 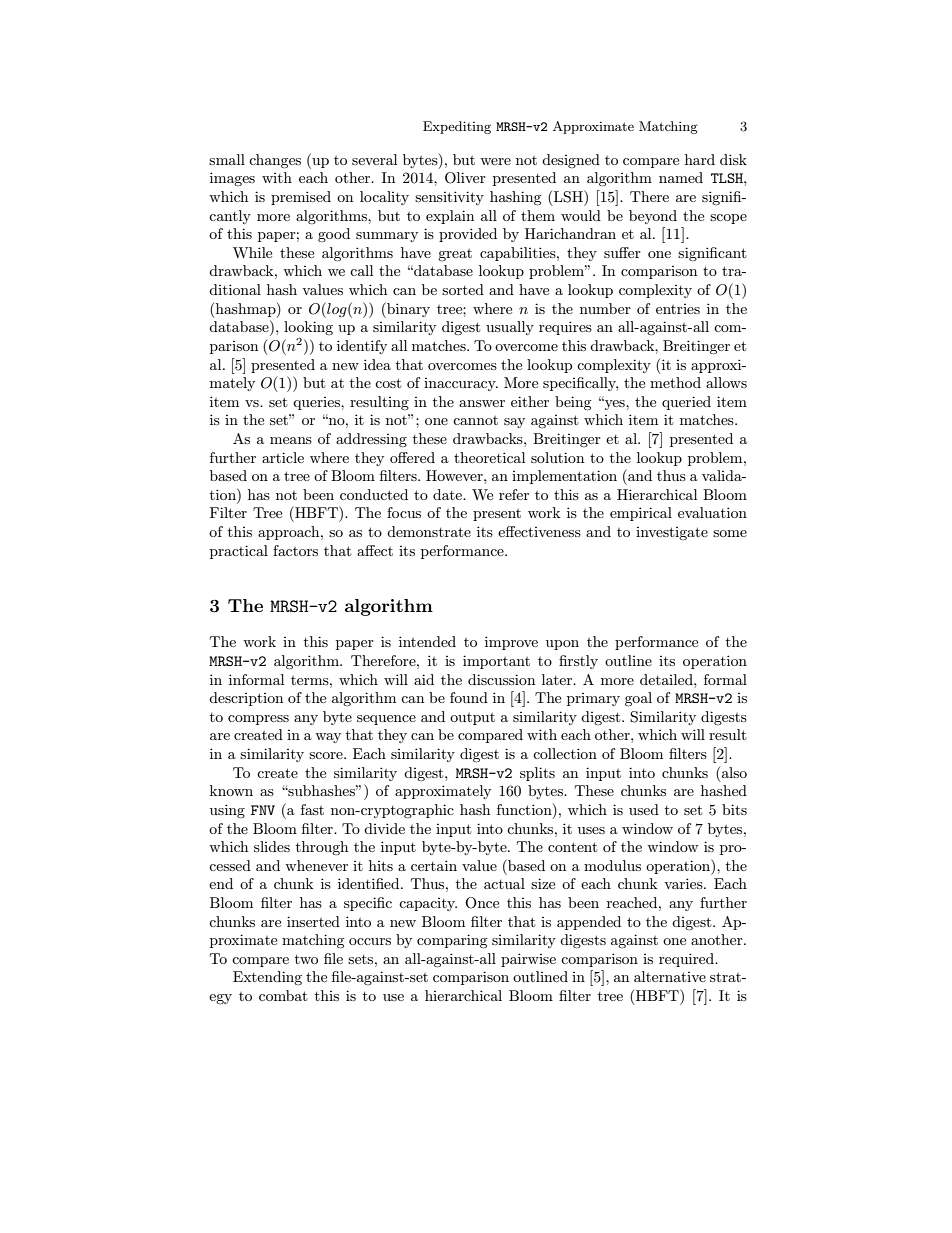 I want to click on two, so click(x=306, y=959).
